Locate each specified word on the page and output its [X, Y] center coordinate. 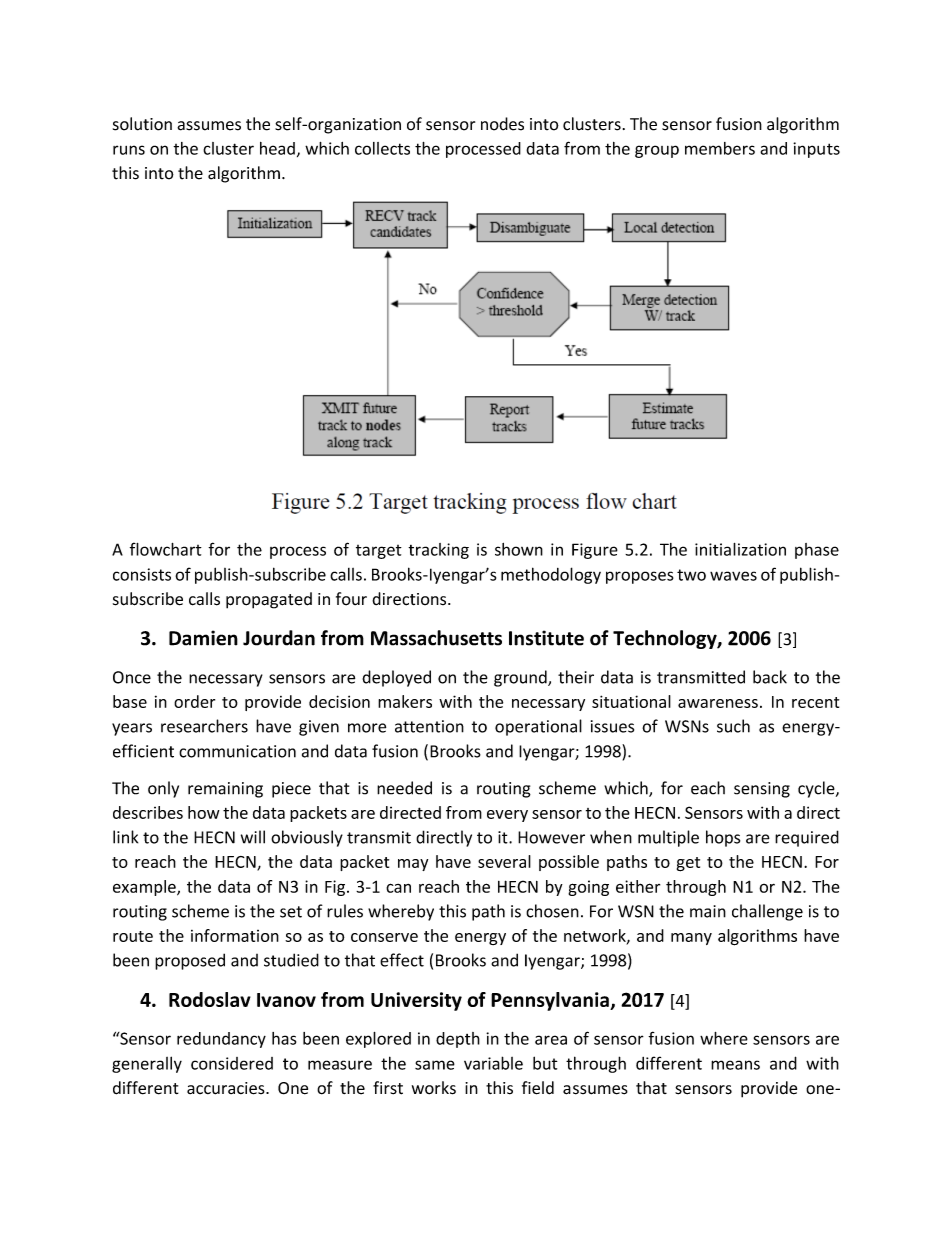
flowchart [166, 549]
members [720, 148]
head [277, 148]
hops [723, 838]
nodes [502, 124]
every [507, 816]
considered [232, 1063]
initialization [740, 549]
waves [733, 576]
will [253, 837]
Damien [203, 638]
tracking [438, 551]
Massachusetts [436, 638]
